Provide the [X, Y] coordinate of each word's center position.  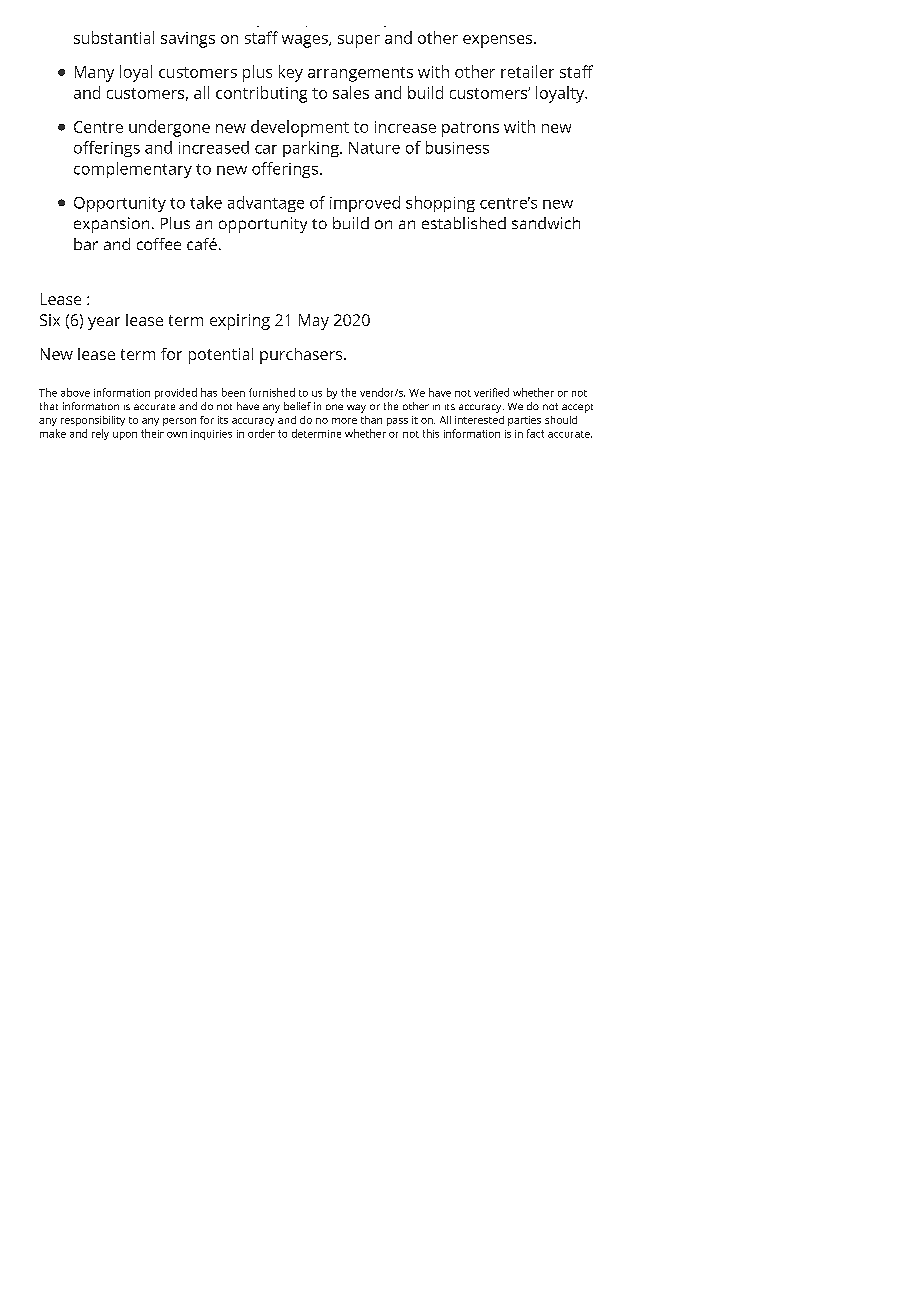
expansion [111, 225]
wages [306, 41]
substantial [114, 37]
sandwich [546, 223]
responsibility [93, 421]
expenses [499, 41]
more [344, 421]
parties [524, 421]
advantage [266, 204]
